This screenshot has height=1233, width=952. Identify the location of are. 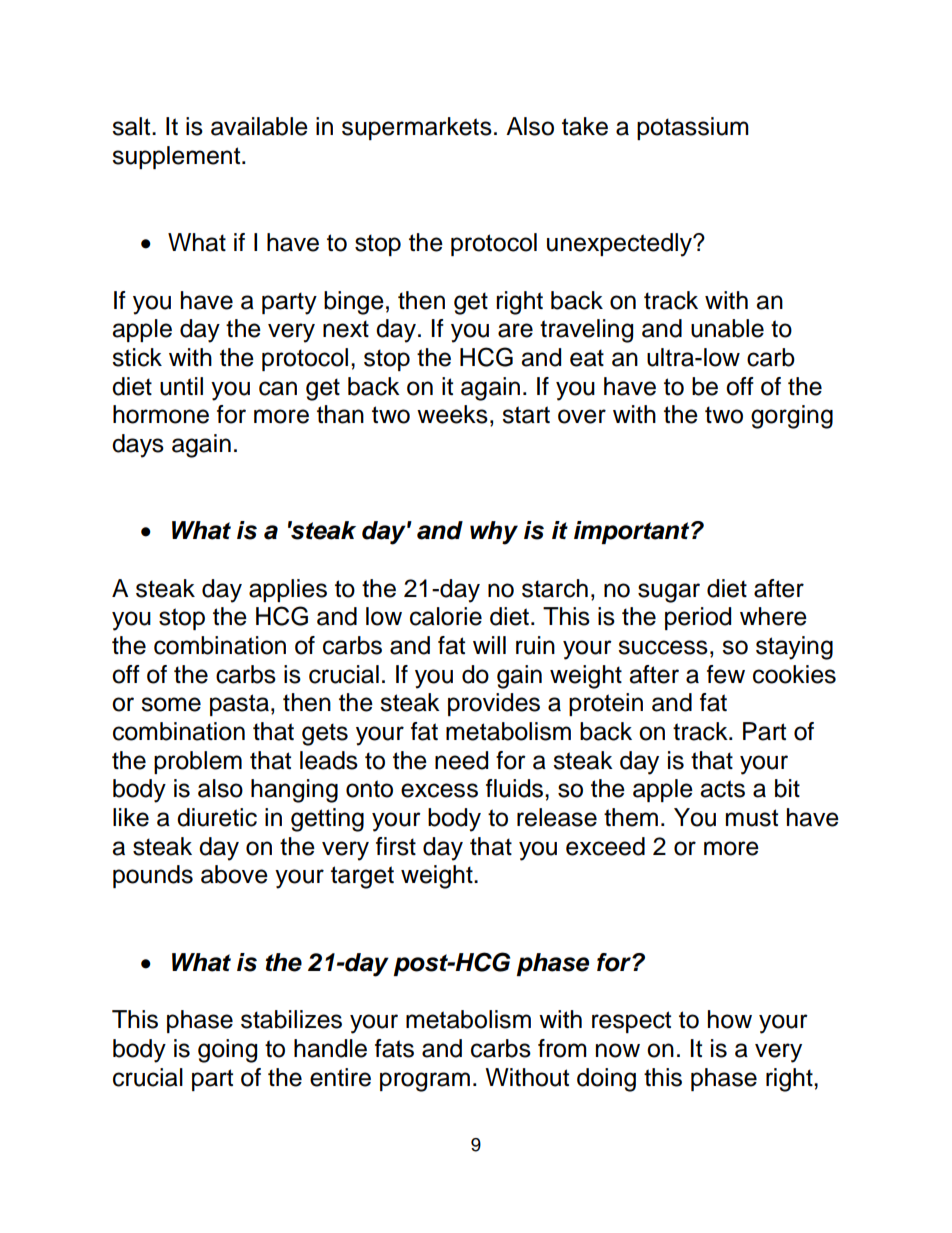
(515, 330).
